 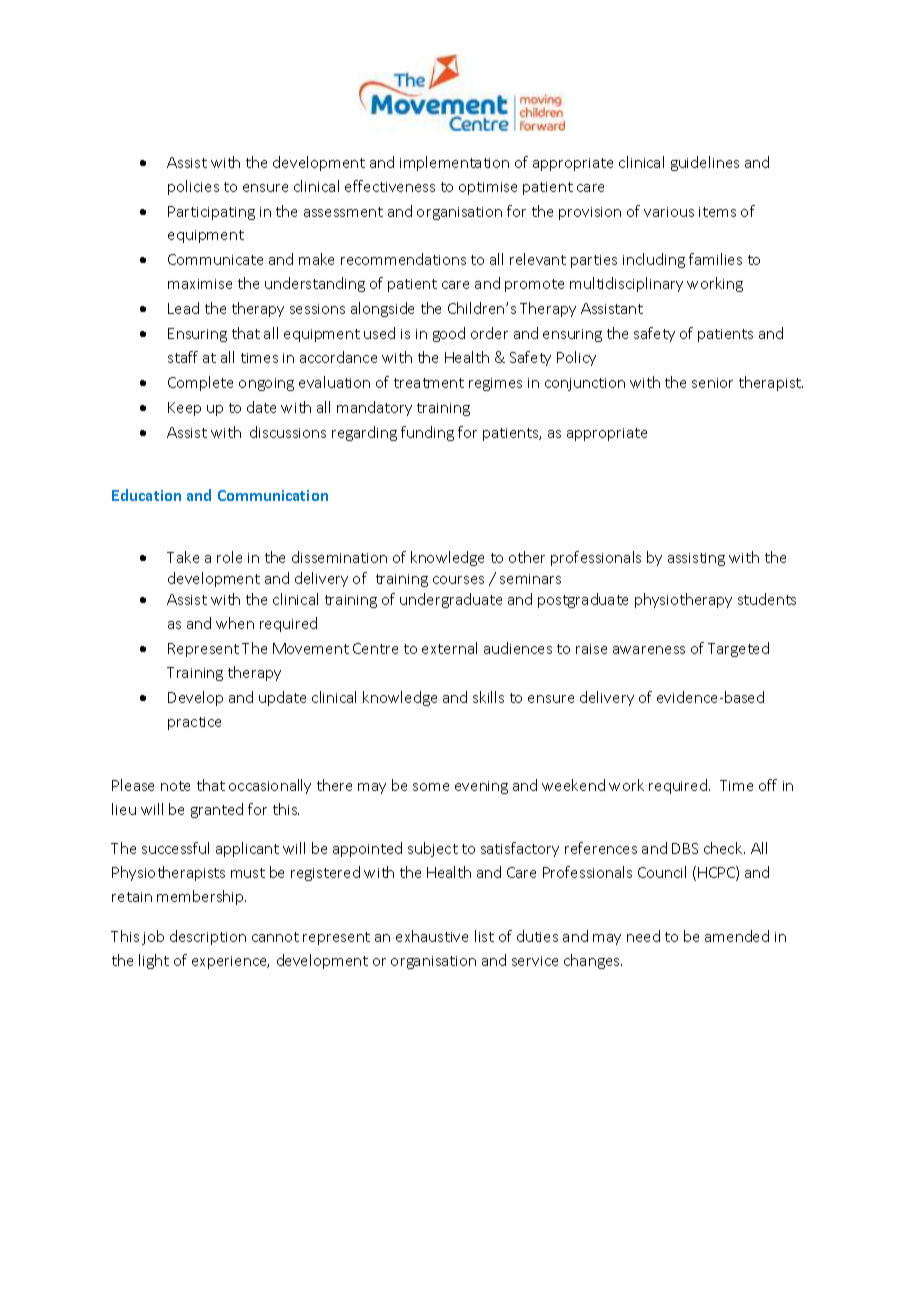 What do you see at coordinates (454, 163) in the screenshot?
I see `implementation` at bounding box center [454, 163].
